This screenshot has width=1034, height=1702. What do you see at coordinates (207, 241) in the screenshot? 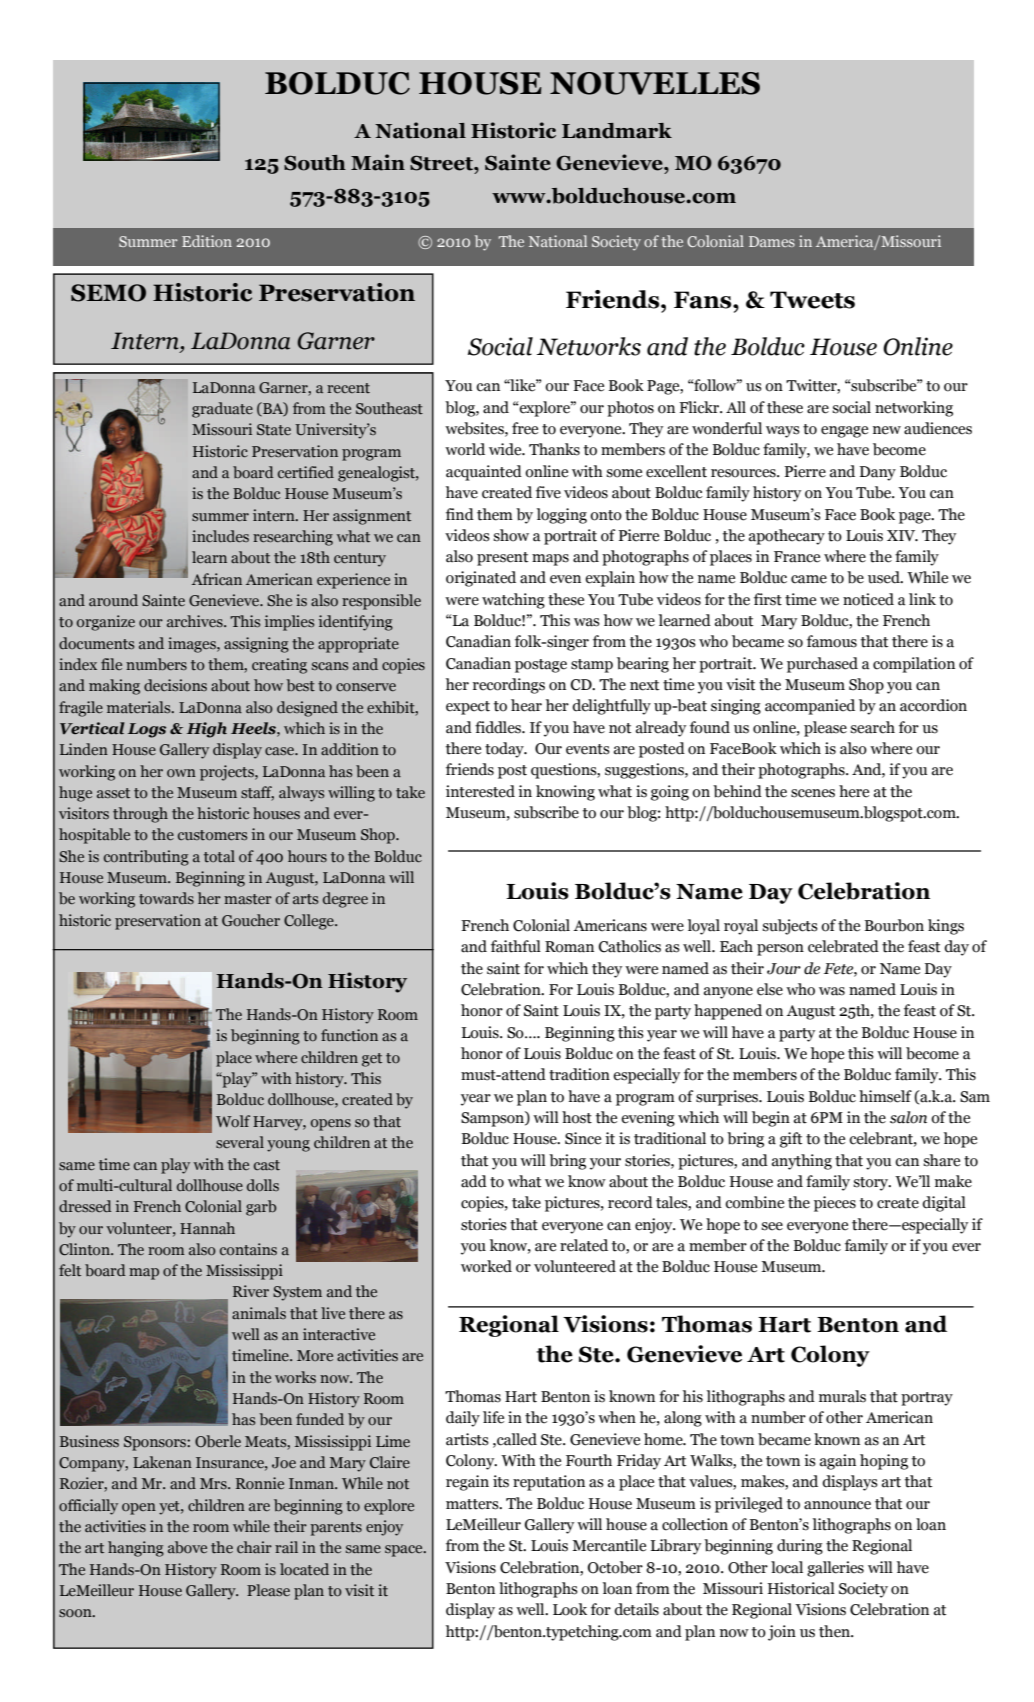
I see `Edition` at bounding box center [207, 241].
